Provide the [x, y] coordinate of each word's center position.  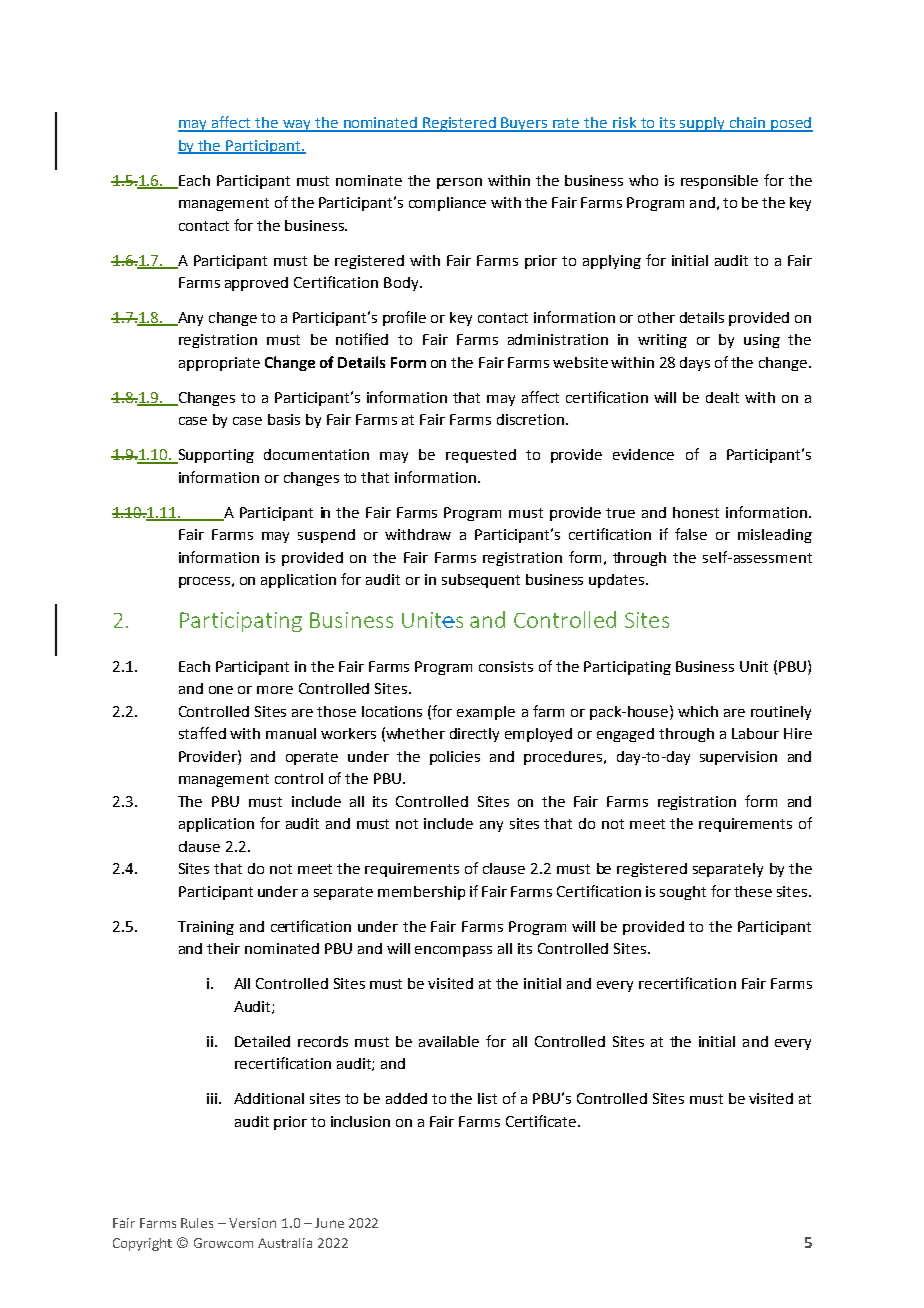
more [275, 690]
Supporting [215, 456]
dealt [722, 397]
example [486, 713]
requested [481, 456]
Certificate [542, 1121]
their [223, 948]
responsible [719, 182]
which [698, 711]
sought [683, 893]
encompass [453, 951]
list [487, 1098]
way [297, 126]
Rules [197, 1223]
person [459, 183]
